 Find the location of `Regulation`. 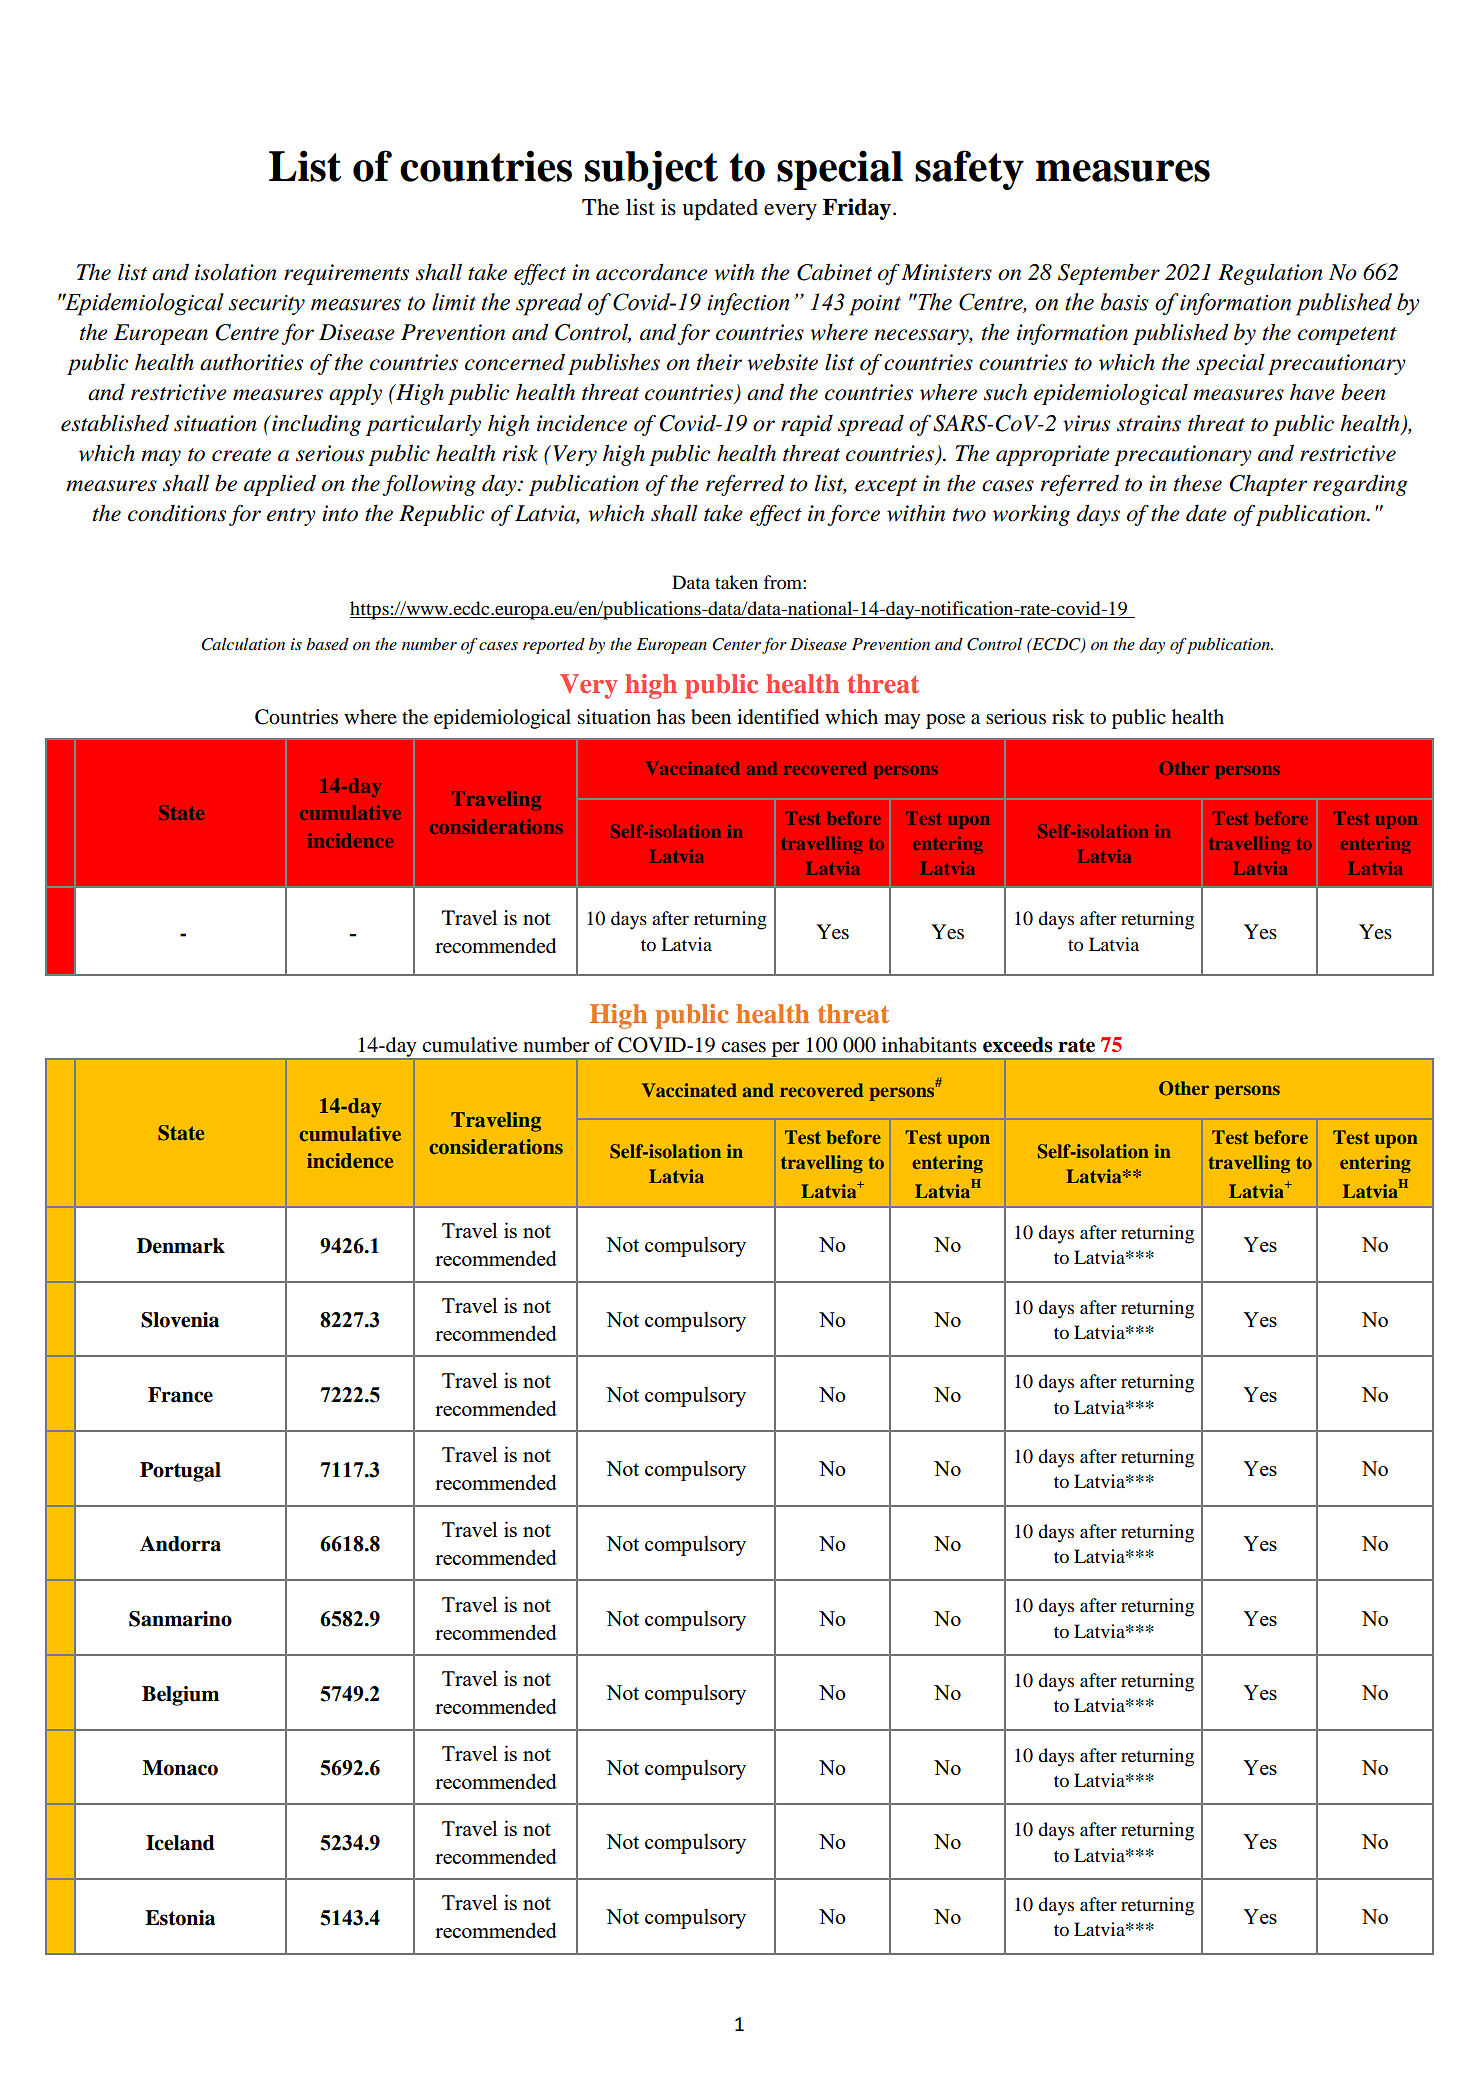

Regulation is located at coordinates (1270, 274).
